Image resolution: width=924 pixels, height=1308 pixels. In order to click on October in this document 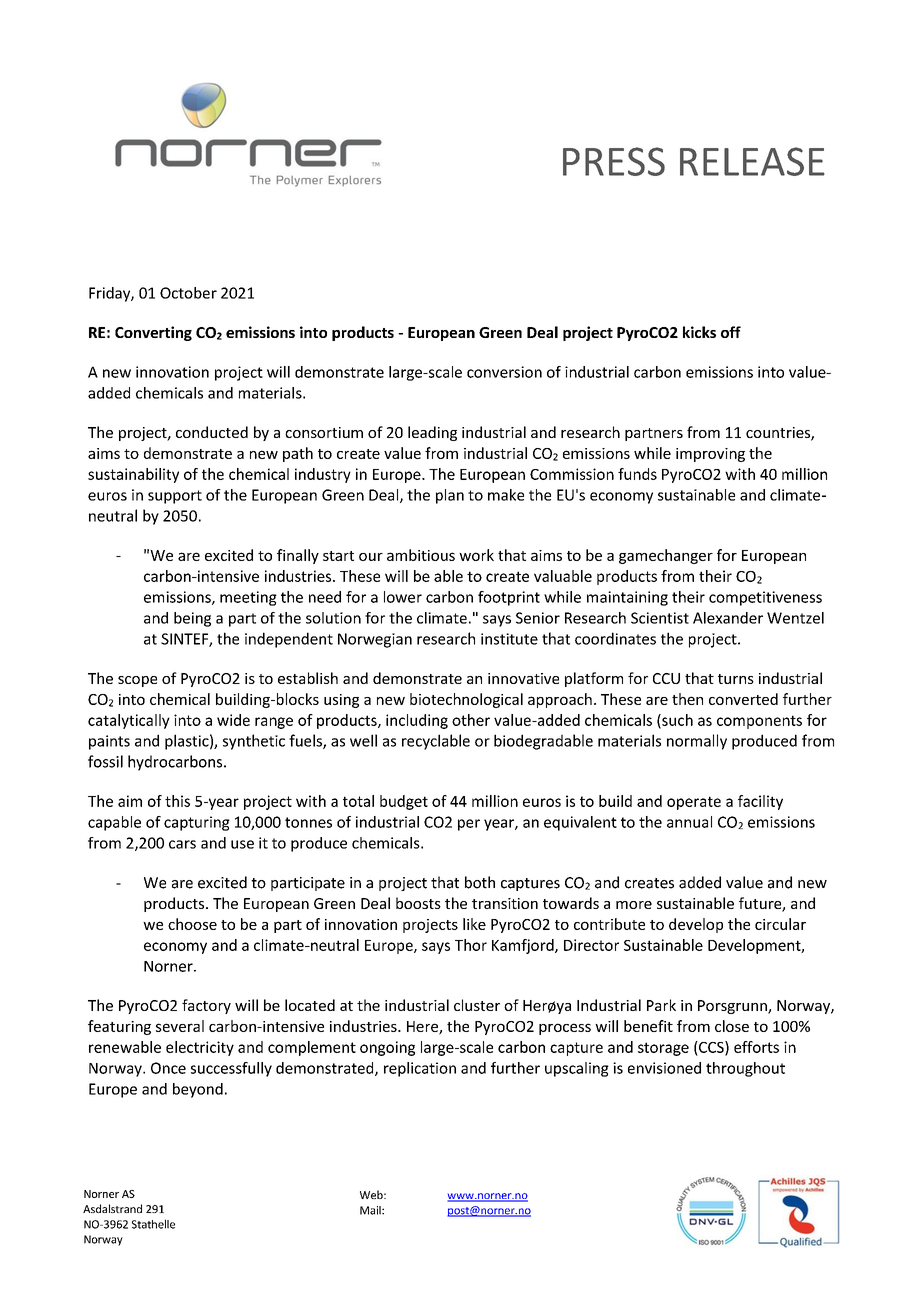, I will do `click(188, 293)`.
